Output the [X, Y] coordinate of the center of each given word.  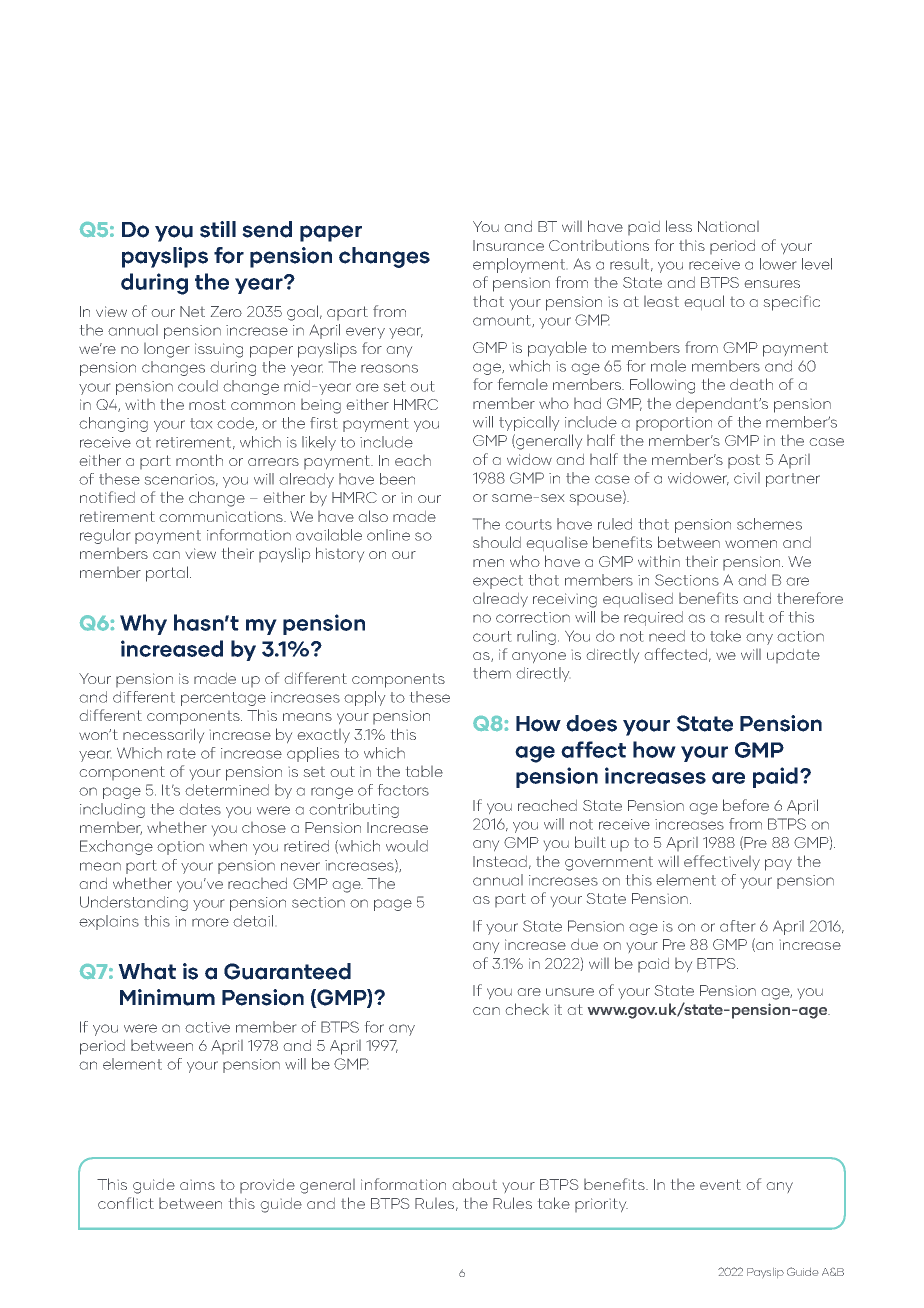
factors [403, 790]
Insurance [508, 245]
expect [498, 582]
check [527, 1009]
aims [197, 1185]
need [667, 636]
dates [200, 809]
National [728, 226]
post [744, 461]
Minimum [167, 997]
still [218, 229]
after [737, 926]
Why [143, 624]
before [746, 805]
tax [201, 423]
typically [529, 423]
